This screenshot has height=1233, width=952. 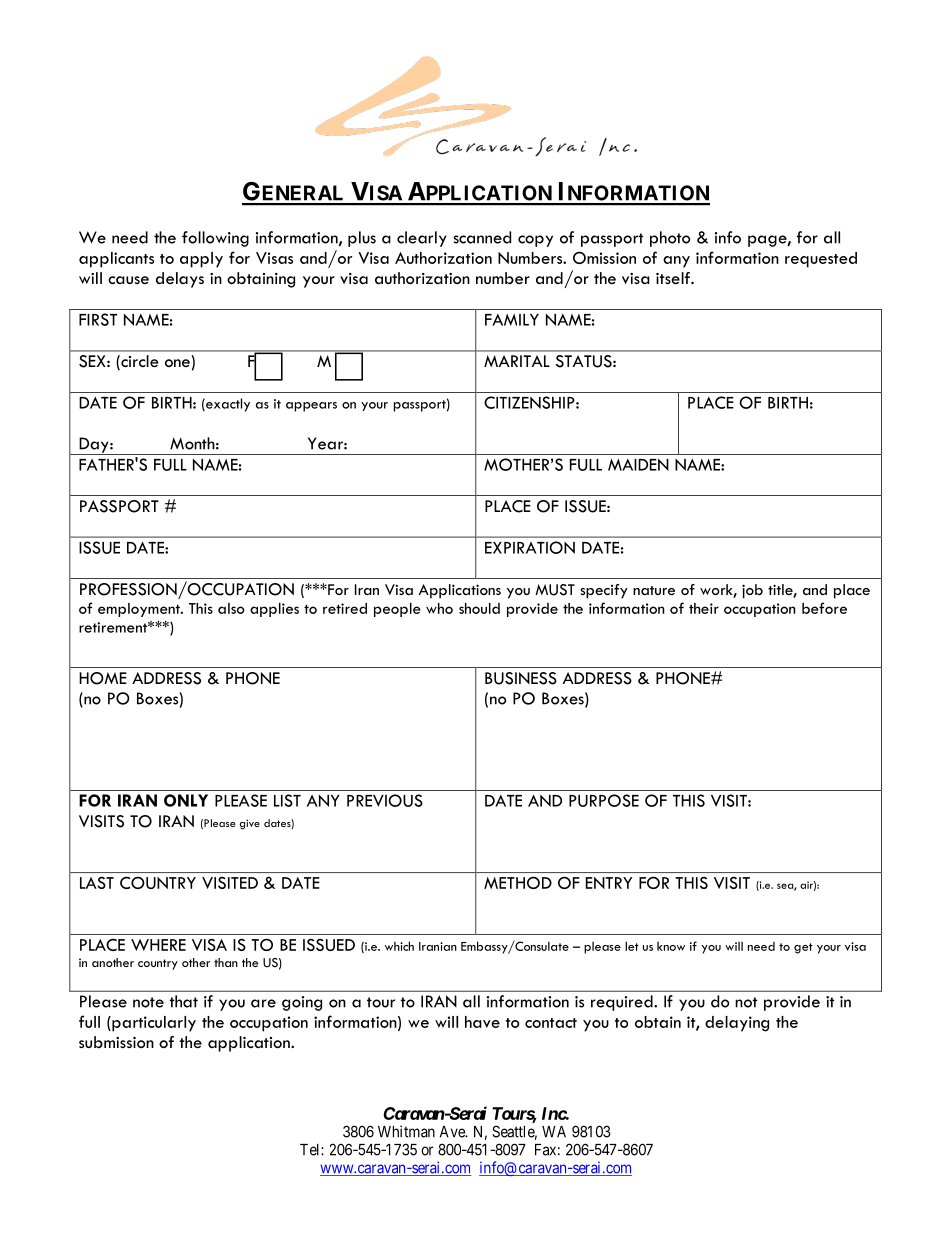 I want to click on exactly, so click(x=227, y=405).
